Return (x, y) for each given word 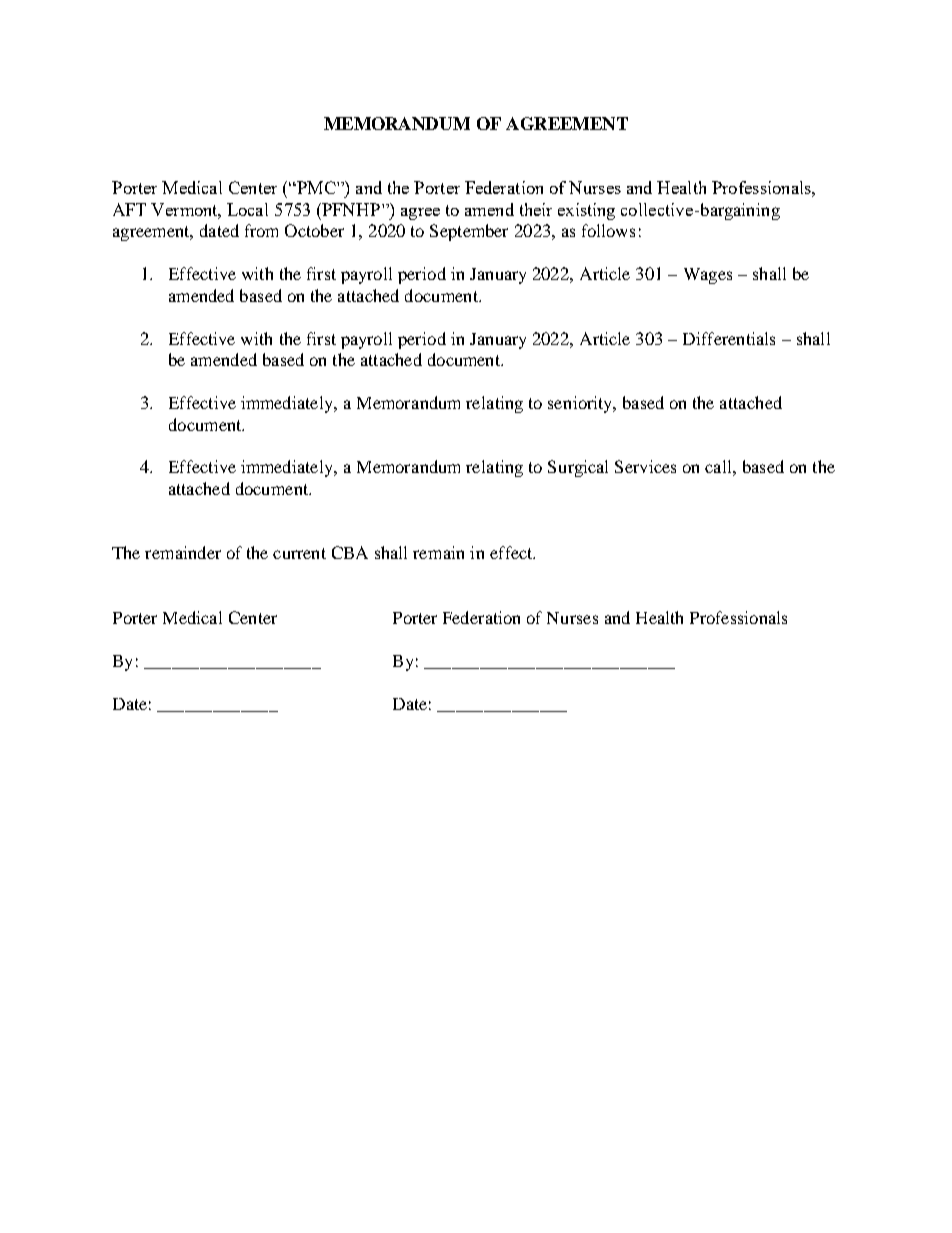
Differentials (729, 338)
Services (645, 466)
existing (586, 211)
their (536, 209)
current (299, 553)
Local (247, 209)
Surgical (578, 468)
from (261, 230)
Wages (708, 276)
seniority (581, 404)
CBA (350, 552)
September (469, 232)
